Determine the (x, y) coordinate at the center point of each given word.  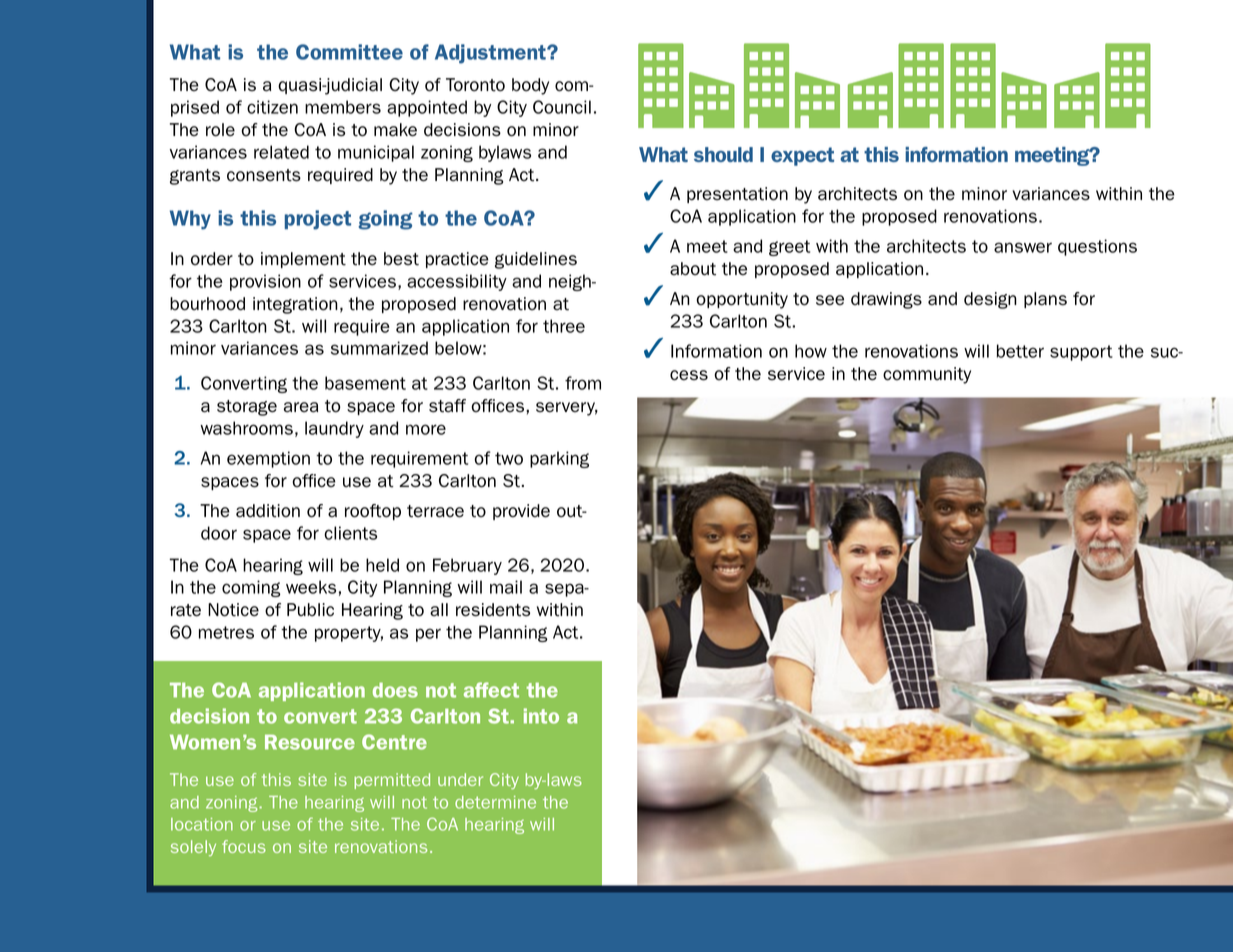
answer (1023, 247)
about (693, 269)
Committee (349, 52)
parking (559, 459)
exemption (268, 459)
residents (493, 610)
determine (495, 802)
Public (310, 610)
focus (244, 846)
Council (562, 107)
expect (802, 156)
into (541, 716)
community (927, 375)
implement (303, 260)
